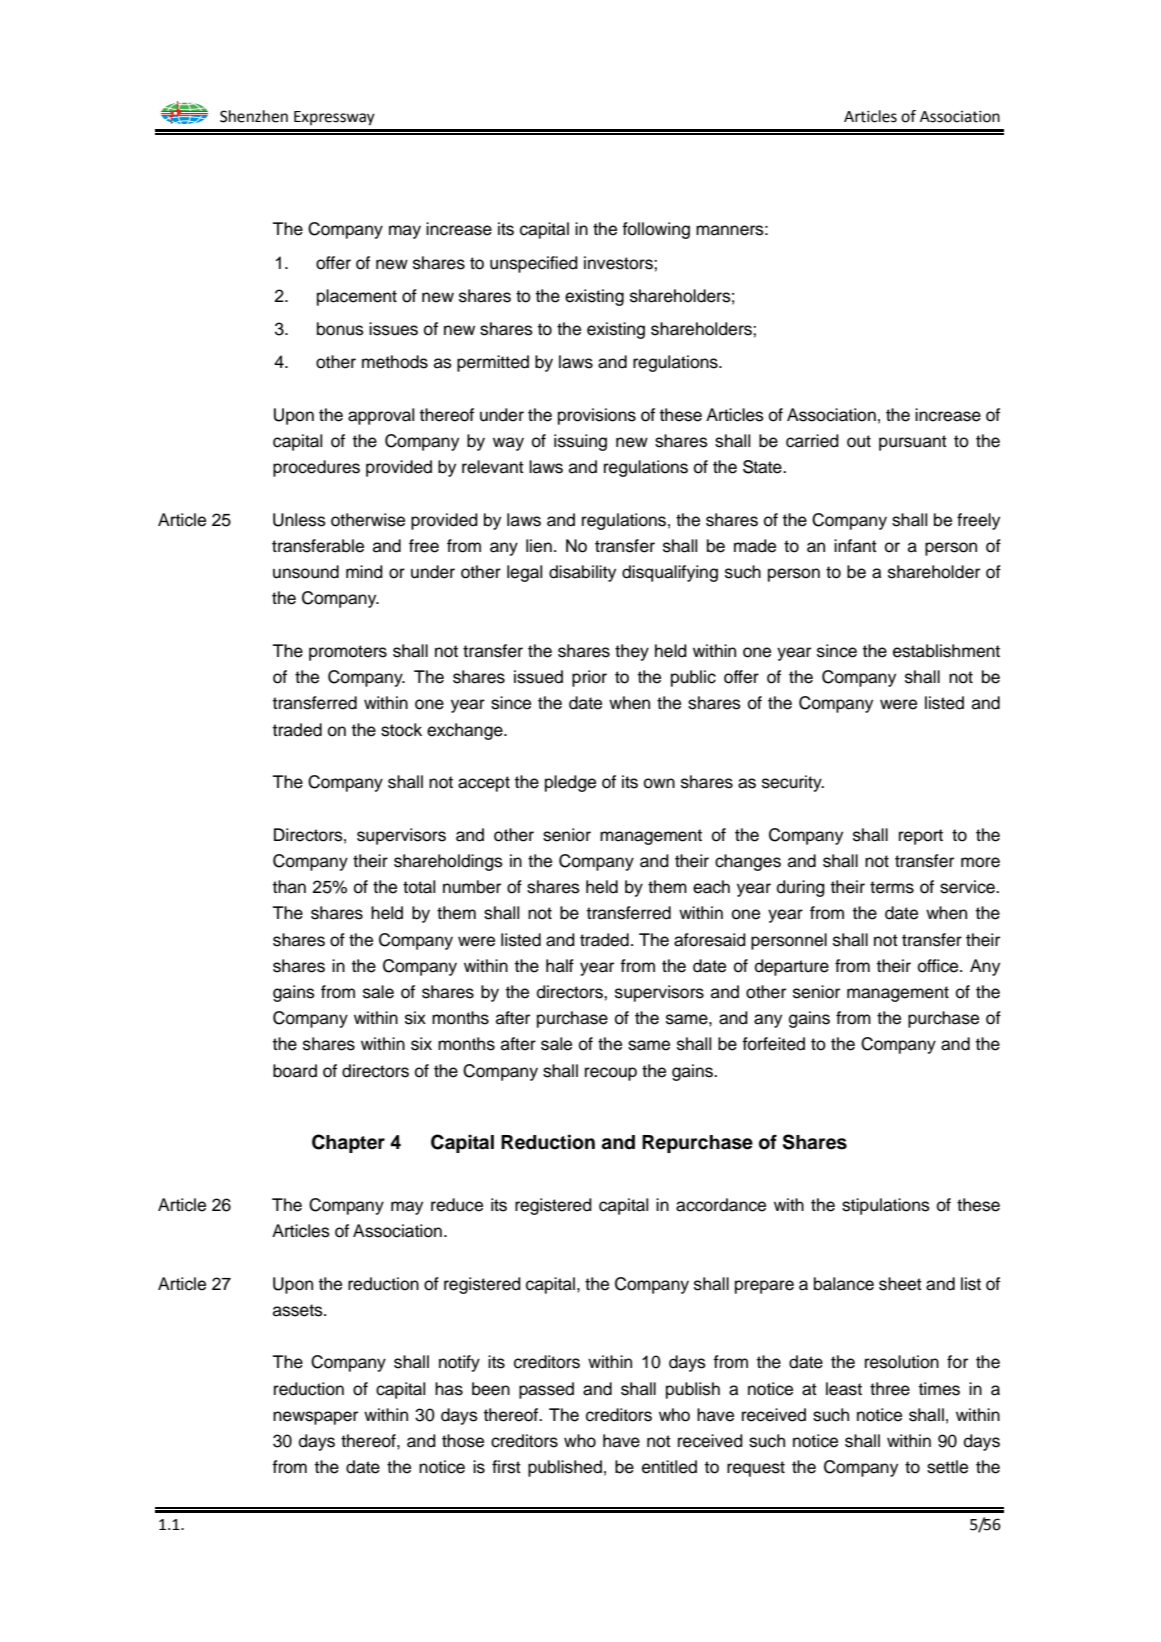 The width and height of the screenshot is (1161, 1642). Describe the element at coordinates (656, 230) in the screenshot. I see `following` at that location.
